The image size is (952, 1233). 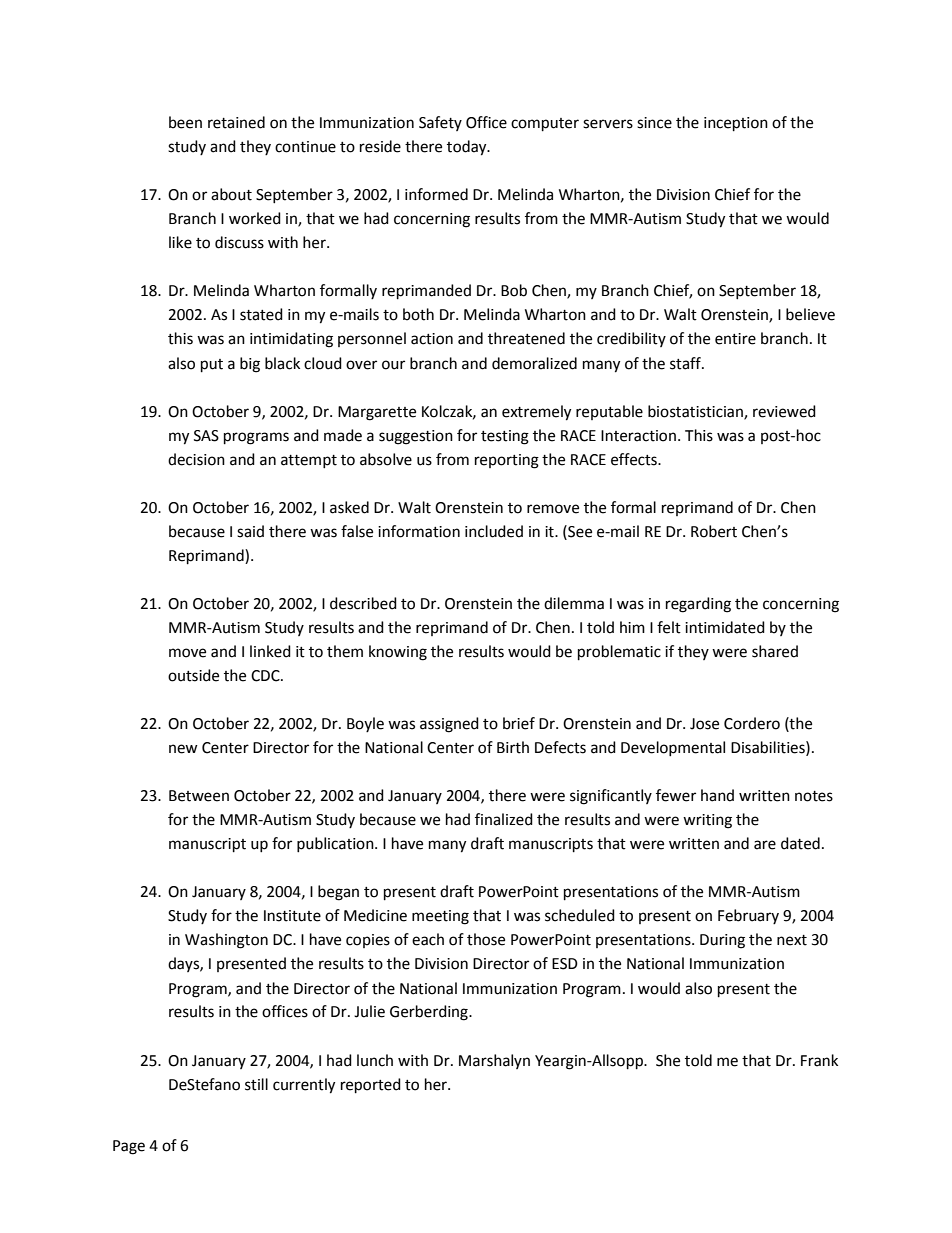 I want to click on Robert, so click(x=714, y=531).
